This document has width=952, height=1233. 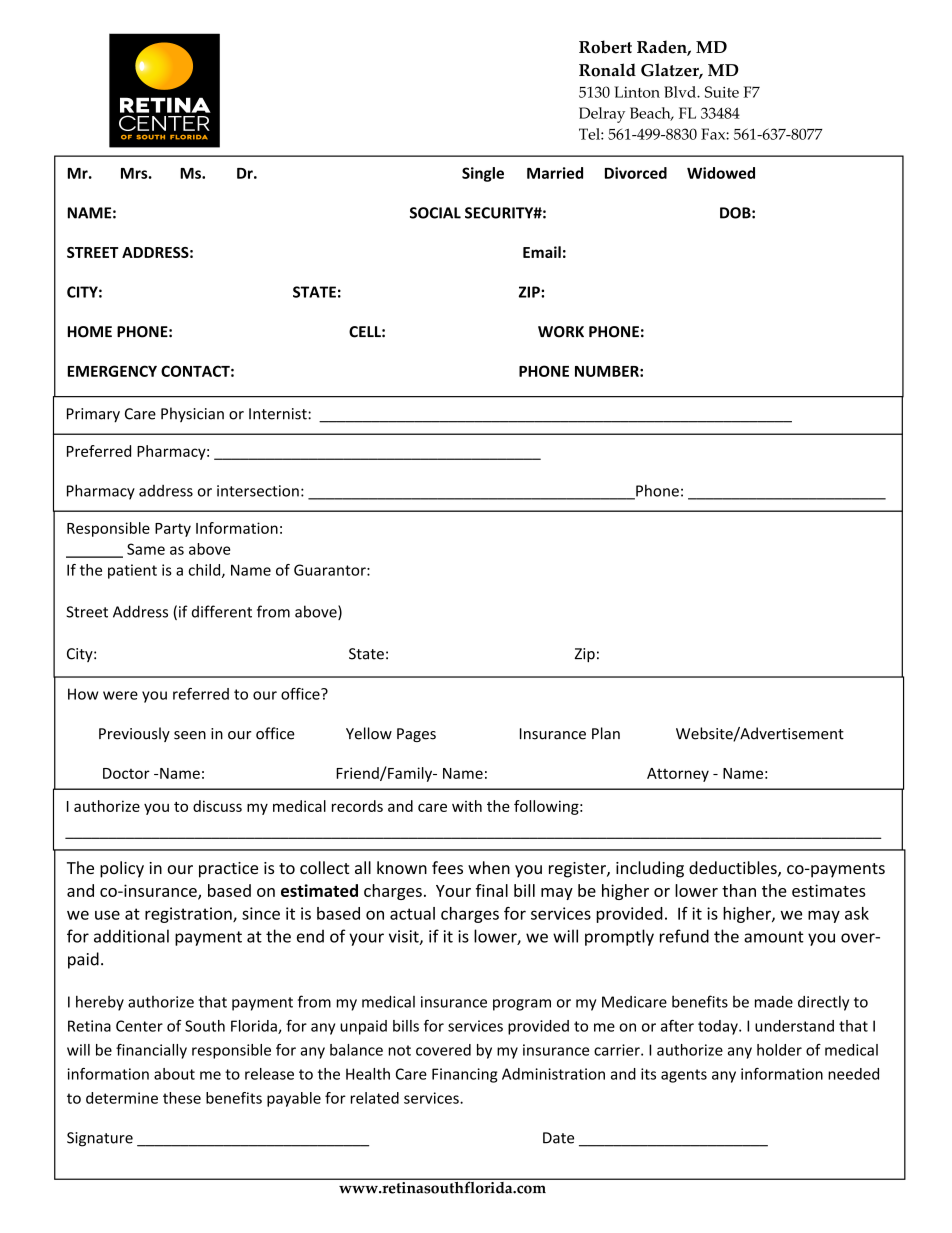 What do you see at coordinates (606, 733) in the document?
I see `Plan` at bounding box center [606, 733].
